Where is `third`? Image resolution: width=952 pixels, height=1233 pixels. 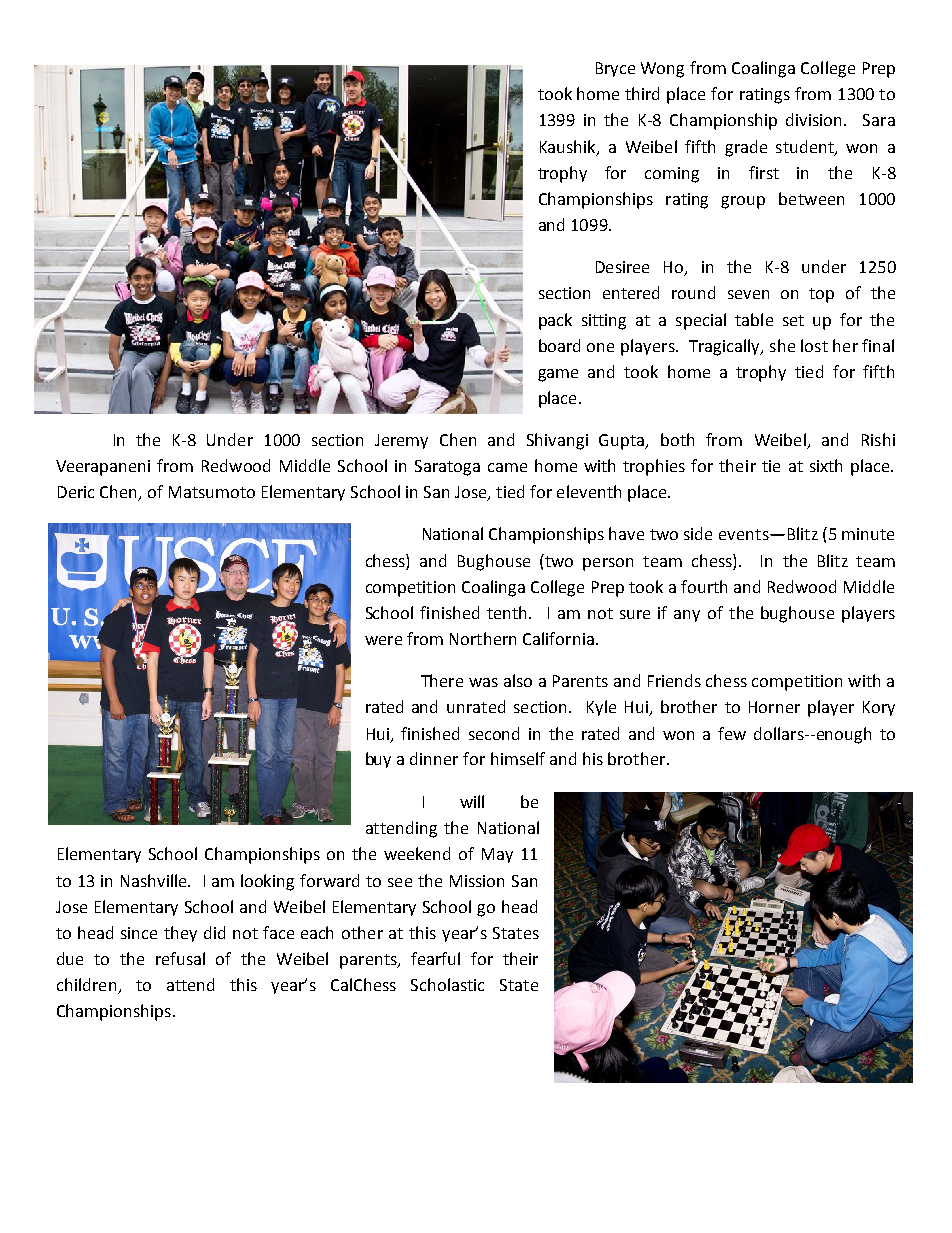 third is located at coordinates (642, 93).
